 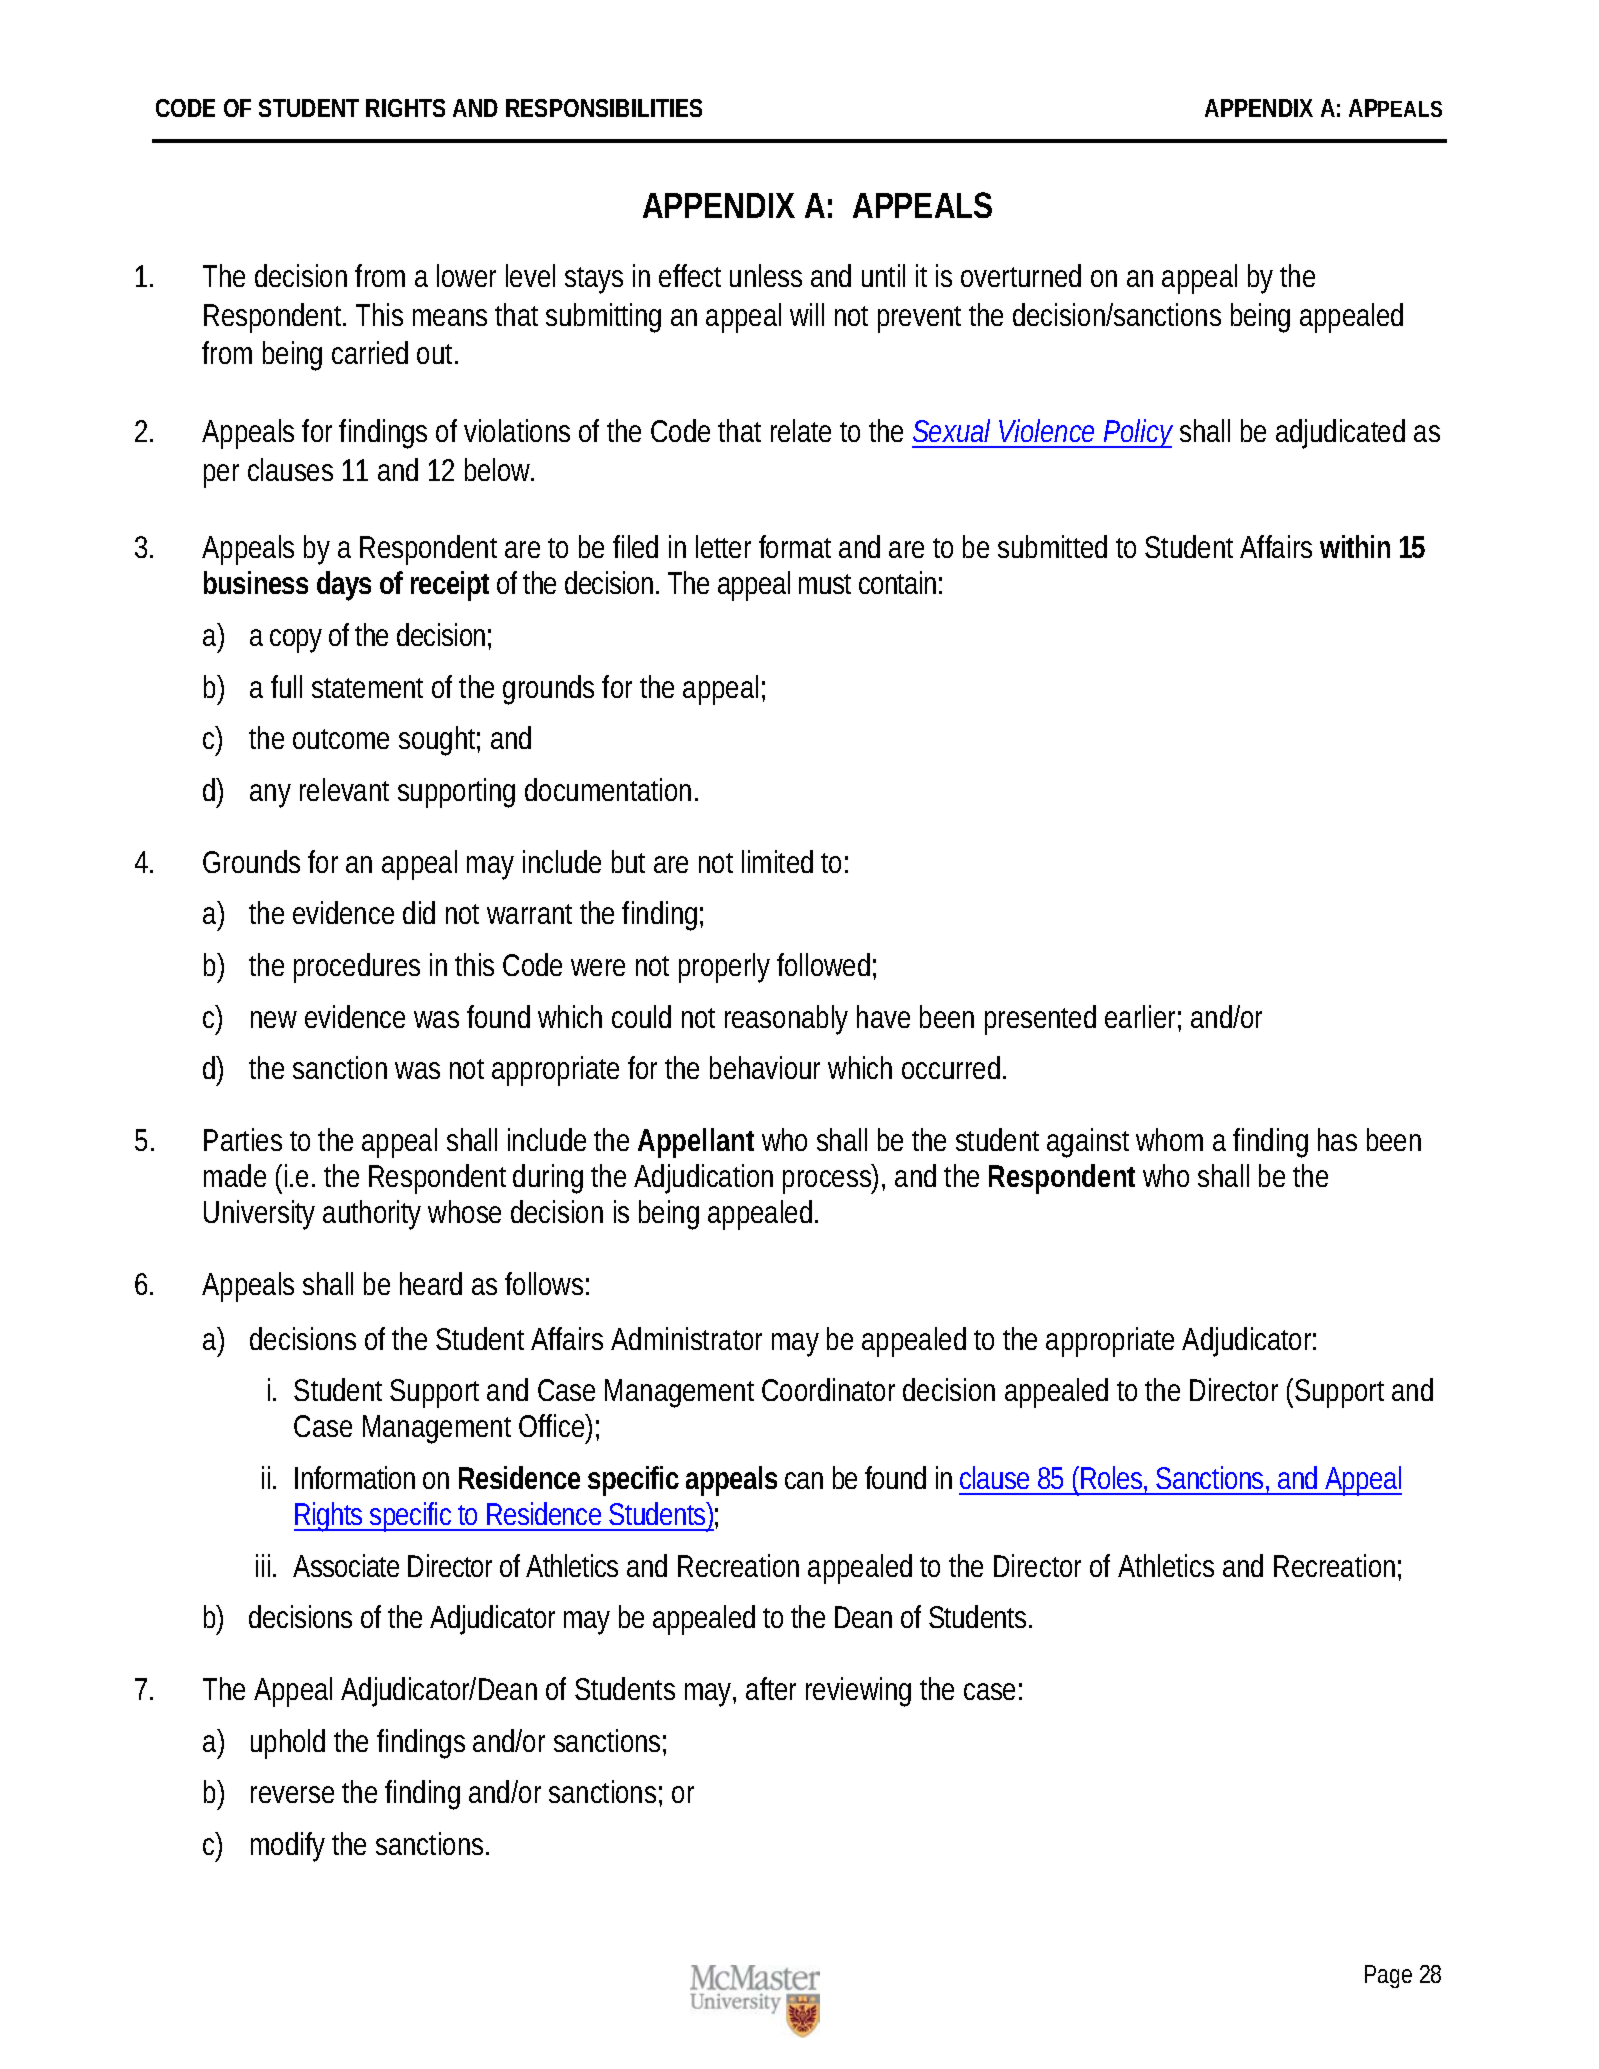 What do you see at coordinates (341, 739) in the page?
I see `outcome` at bounding box center [341, 739].
